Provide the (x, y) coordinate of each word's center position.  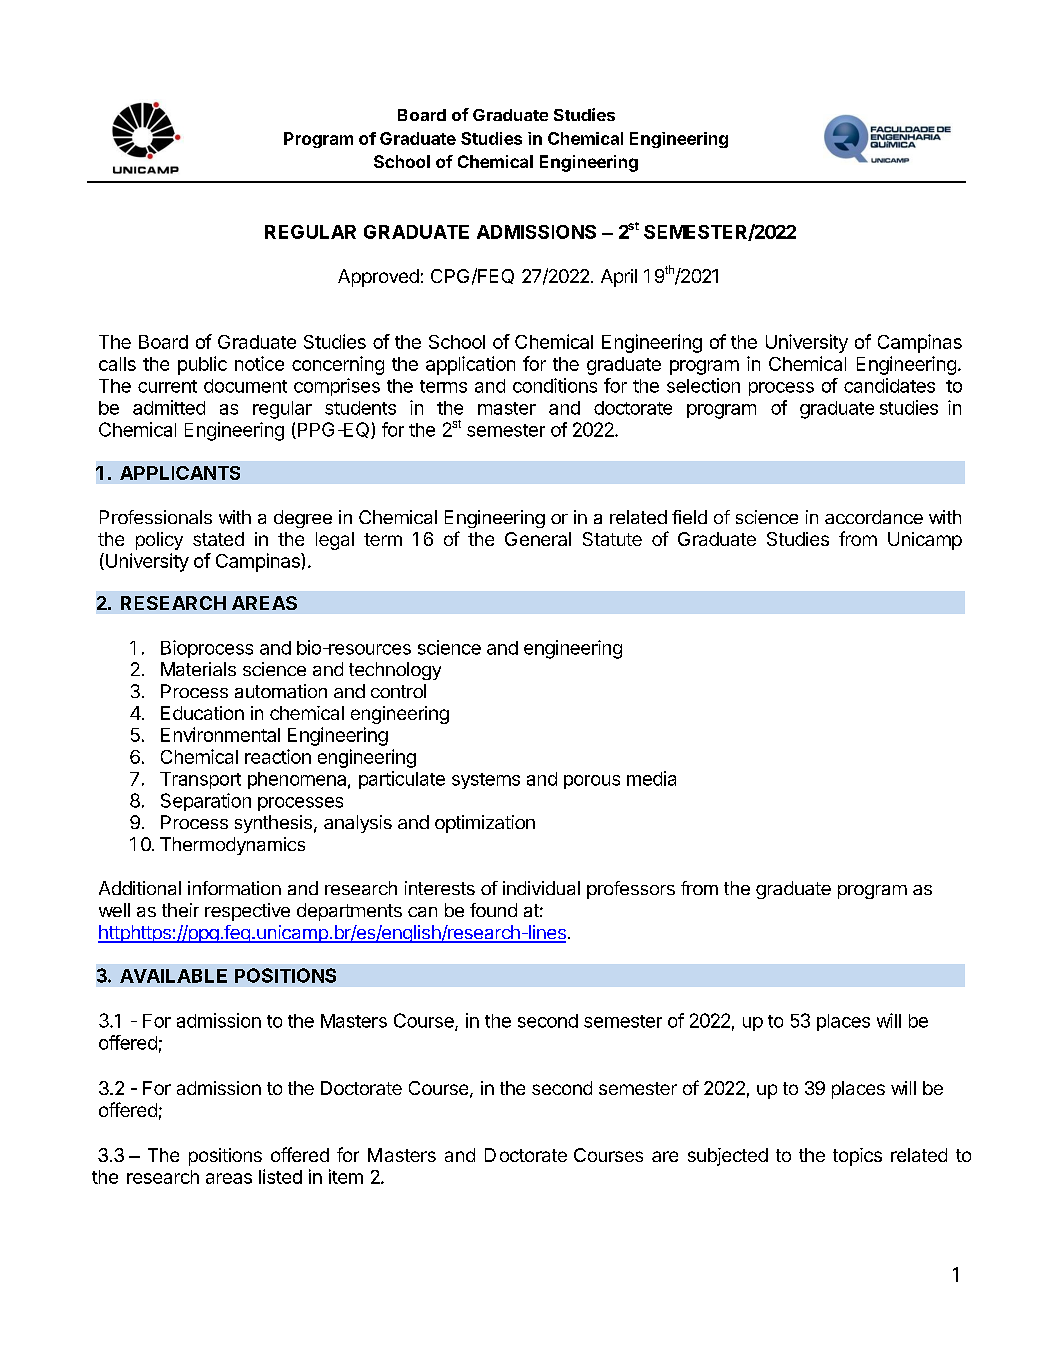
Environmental (220, 734)
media (651, 778)
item (346, 1176)
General (538, 539)
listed (280, 1176)
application (470, 365)
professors (631, 890)
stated (218, 539)
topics (857, 1157)
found (493, 910)
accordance (874, 517)
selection (703, 385)
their (180, 910)
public (202, 365)
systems (486, 781)
